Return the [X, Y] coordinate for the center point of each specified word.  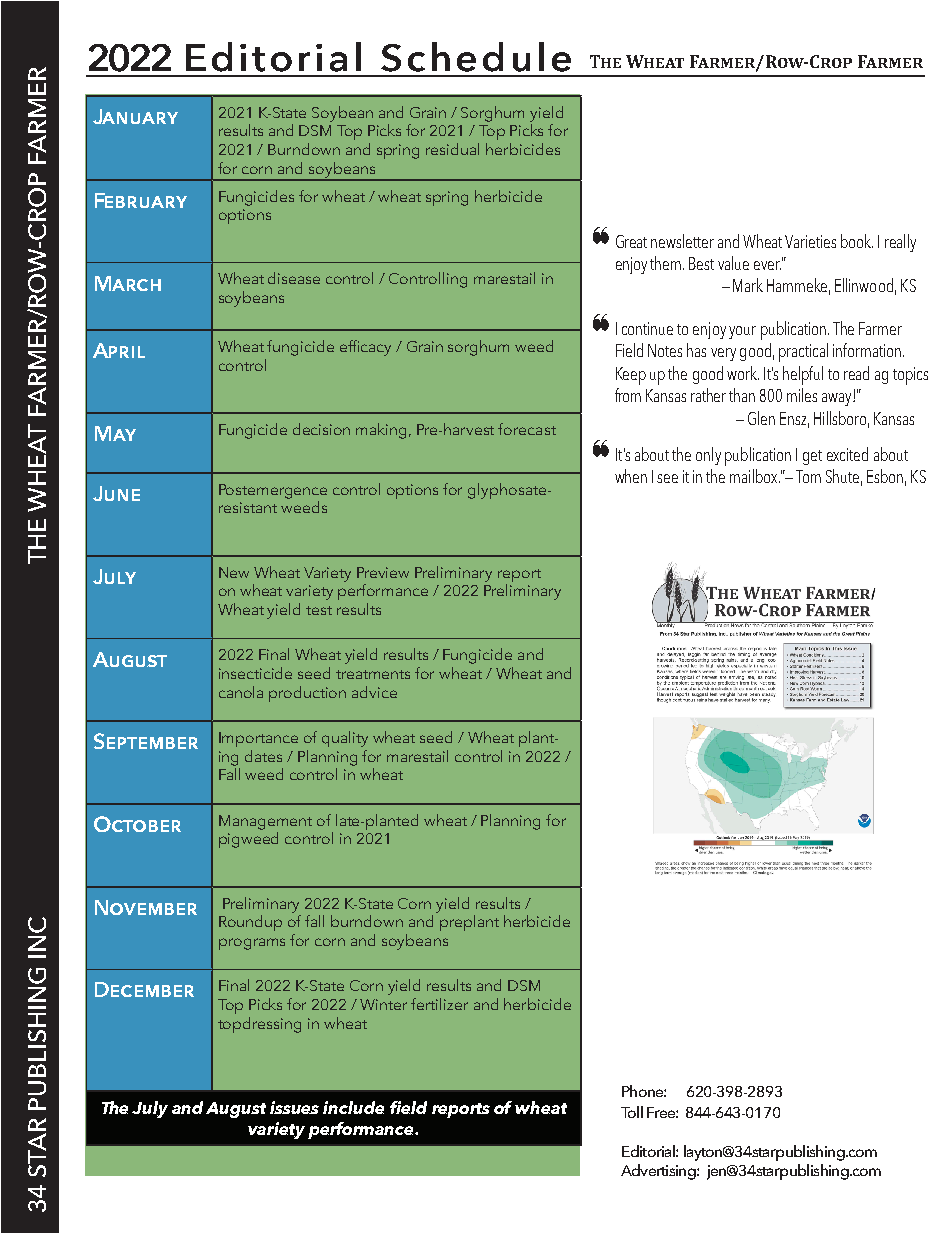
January [135, 116]
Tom [808, 476]
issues [294, 1107]
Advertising [659, 1172]
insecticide [255, 673]
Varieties [810, 241]
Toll [632, 1112]
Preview [383, 572]
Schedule [476, 57]
